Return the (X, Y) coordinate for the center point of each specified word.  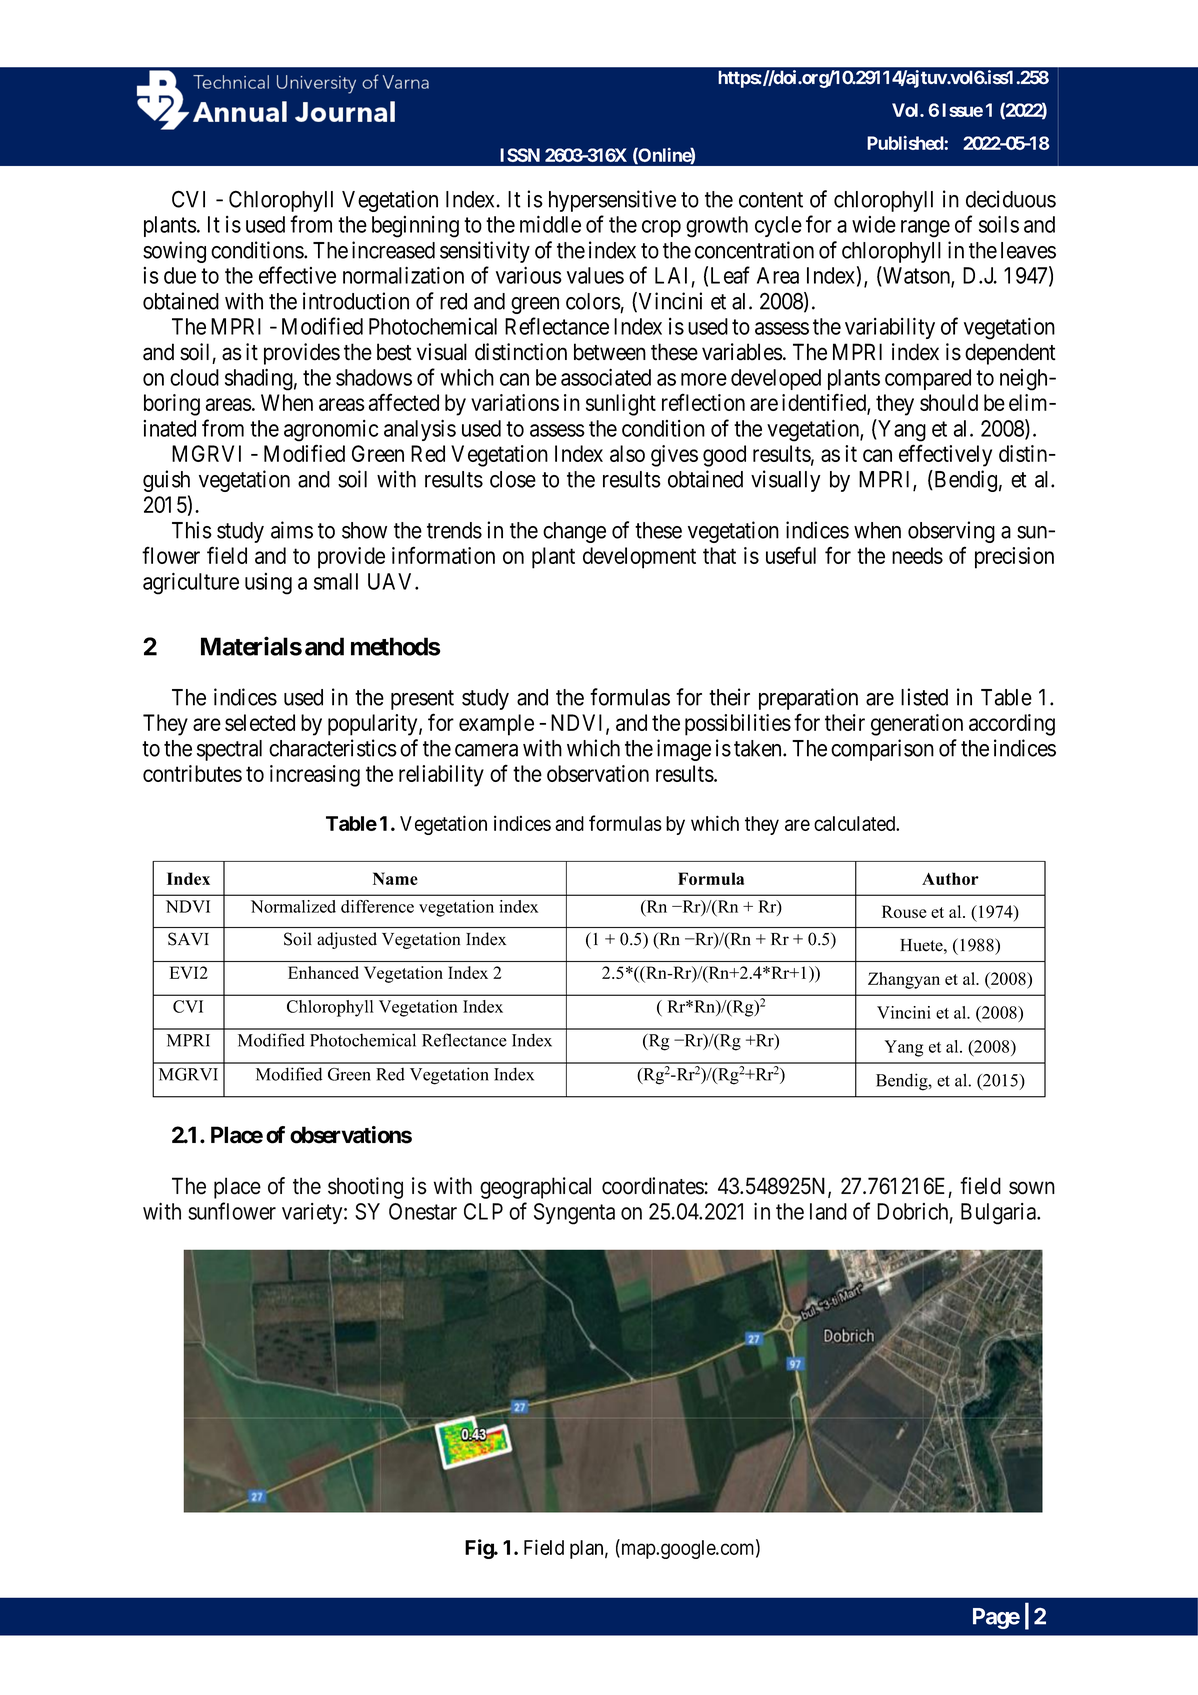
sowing (174, 252)
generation (917, 725)
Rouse (904, 911)
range (925, 229)
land (828, 1211)
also (627, 453)
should (949, 402)
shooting (365, 1188)
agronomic (331, 431)
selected (260, 722)
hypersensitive (612, 201)
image (684, 750)
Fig (480, 1549)
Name (395, 878)
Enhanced (323, 972)
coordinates (653, 1186)
